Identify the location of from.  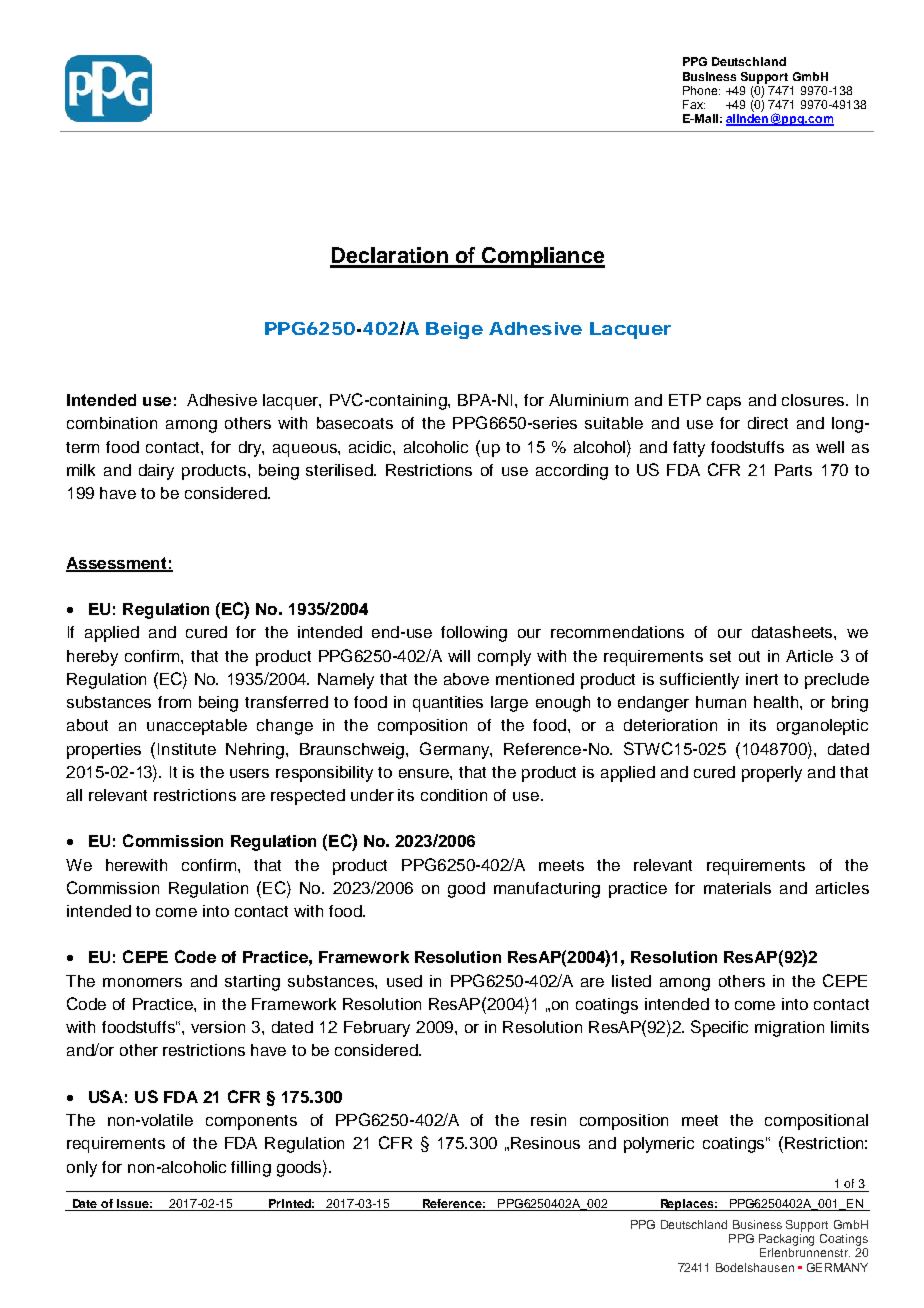
(174, 702).
